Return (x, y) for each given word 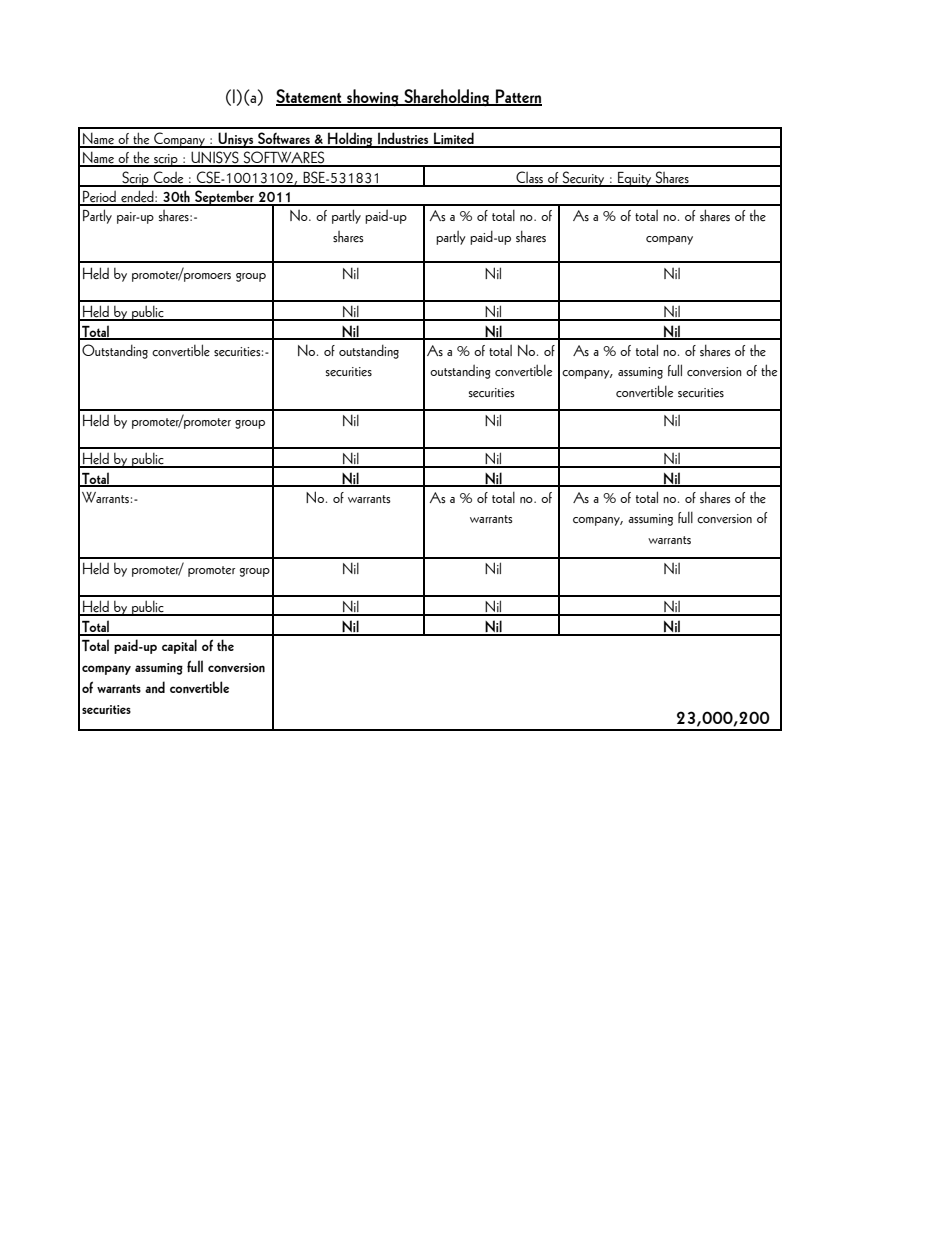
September (224, 198)
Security (584, 179)
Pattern (518, 97)
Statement (310, 97)
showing (373, 98)
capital (179, 646)
